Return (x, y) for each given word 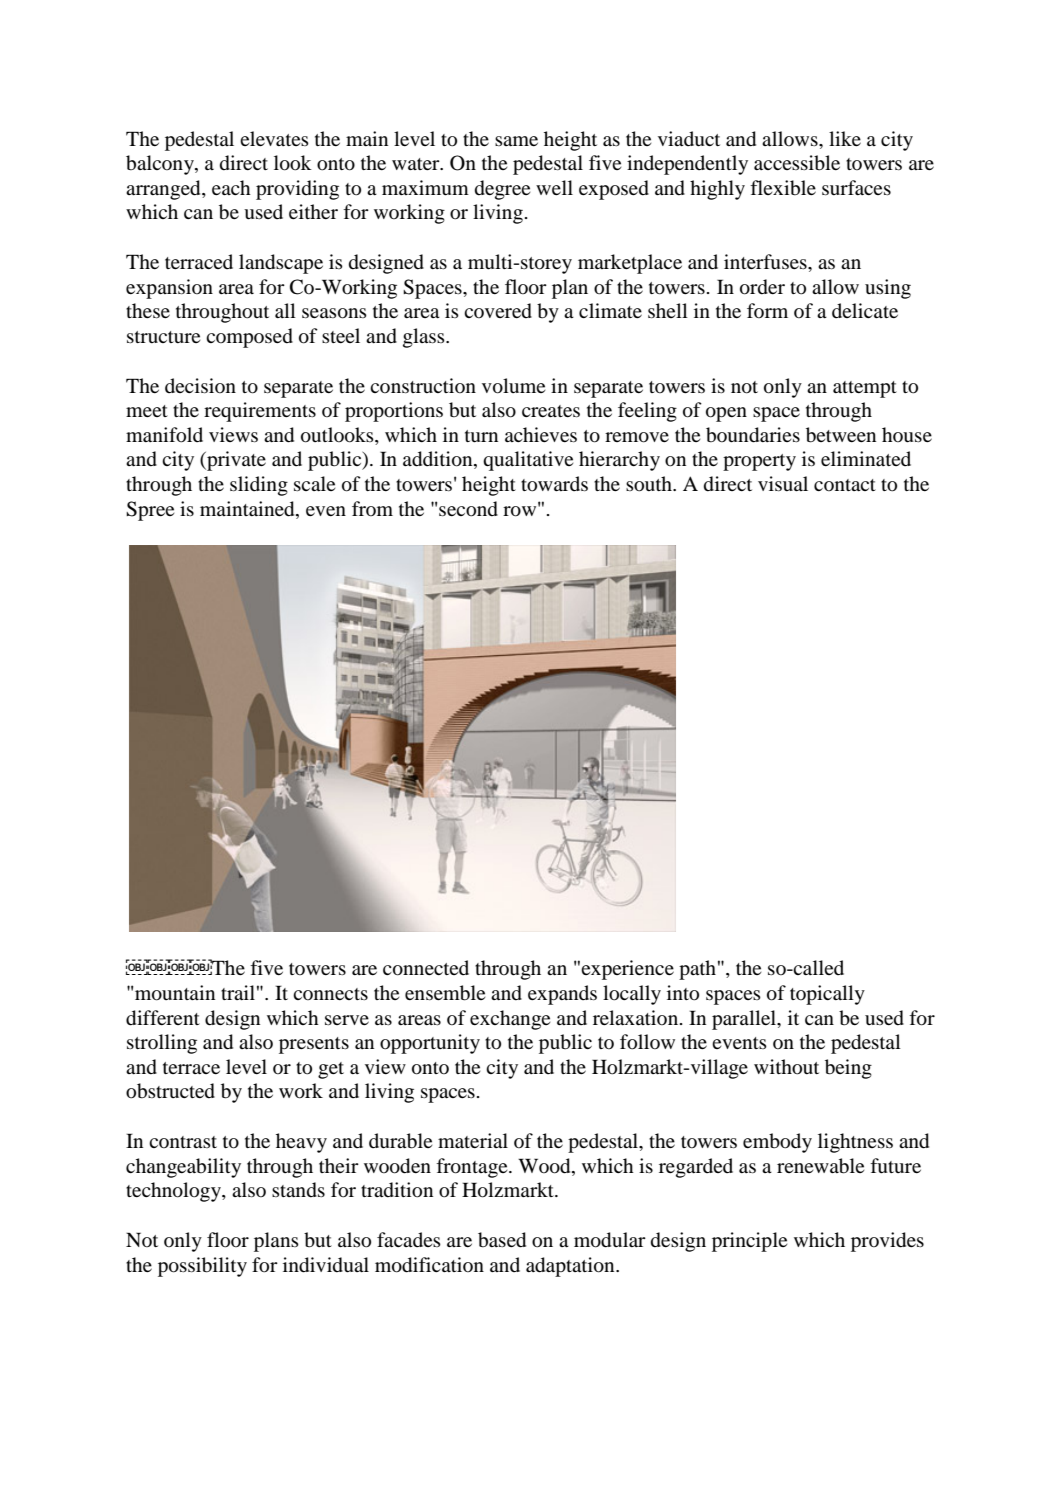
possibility (202, 1267)
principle (749, 1242)
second (468, 509)
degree (502, 190)
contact (845, 485)
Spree (150, 511)
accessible (797, 163)
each (231, 187)
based (502, 1240)
